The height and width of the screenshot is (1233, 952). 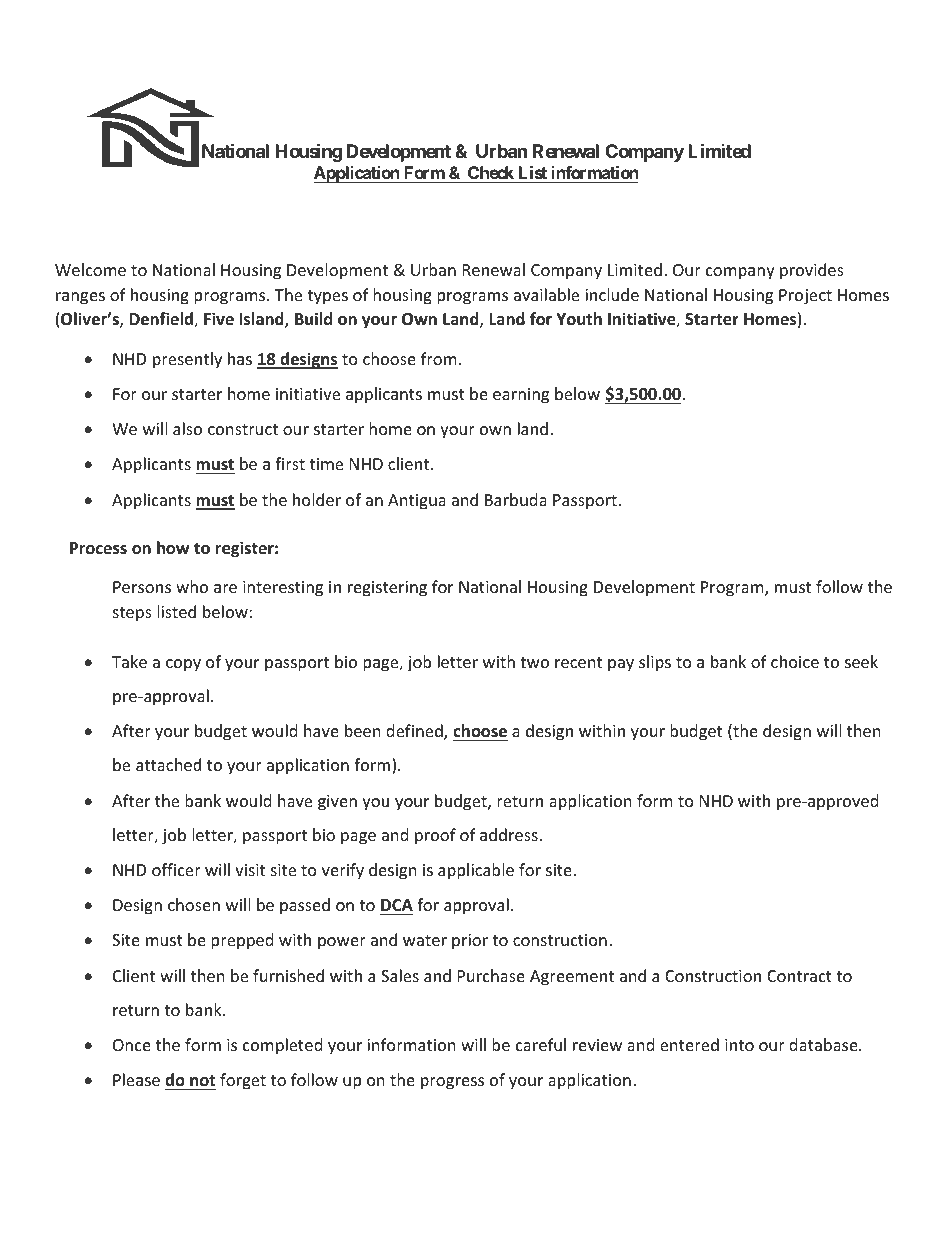 What do you see at coordinates (169, 765) in the screenshot?
I see `attached` at bounding box center [169, 765].
